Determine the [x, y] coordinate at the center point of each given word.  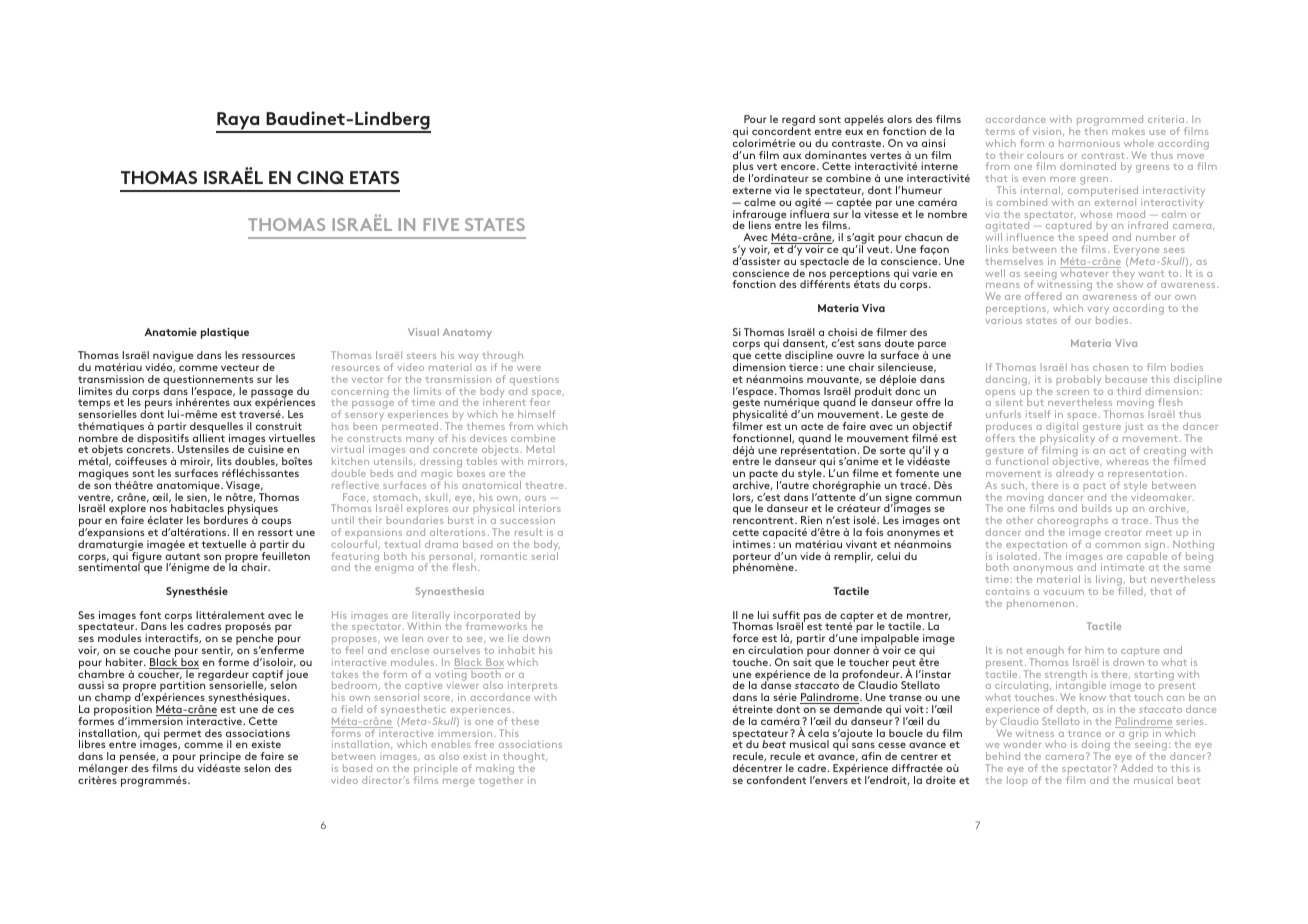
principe [220, 759]
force [745, 638]
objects [500, 452]
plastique [225, 333]
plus [743, 169]
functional [1021, 461]
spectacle [823, 262]
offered [1043, 296]
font [150, 615]
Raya [239, 122]
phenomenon [1042, 604]
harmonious [1089, 143]
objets [107, 452]
